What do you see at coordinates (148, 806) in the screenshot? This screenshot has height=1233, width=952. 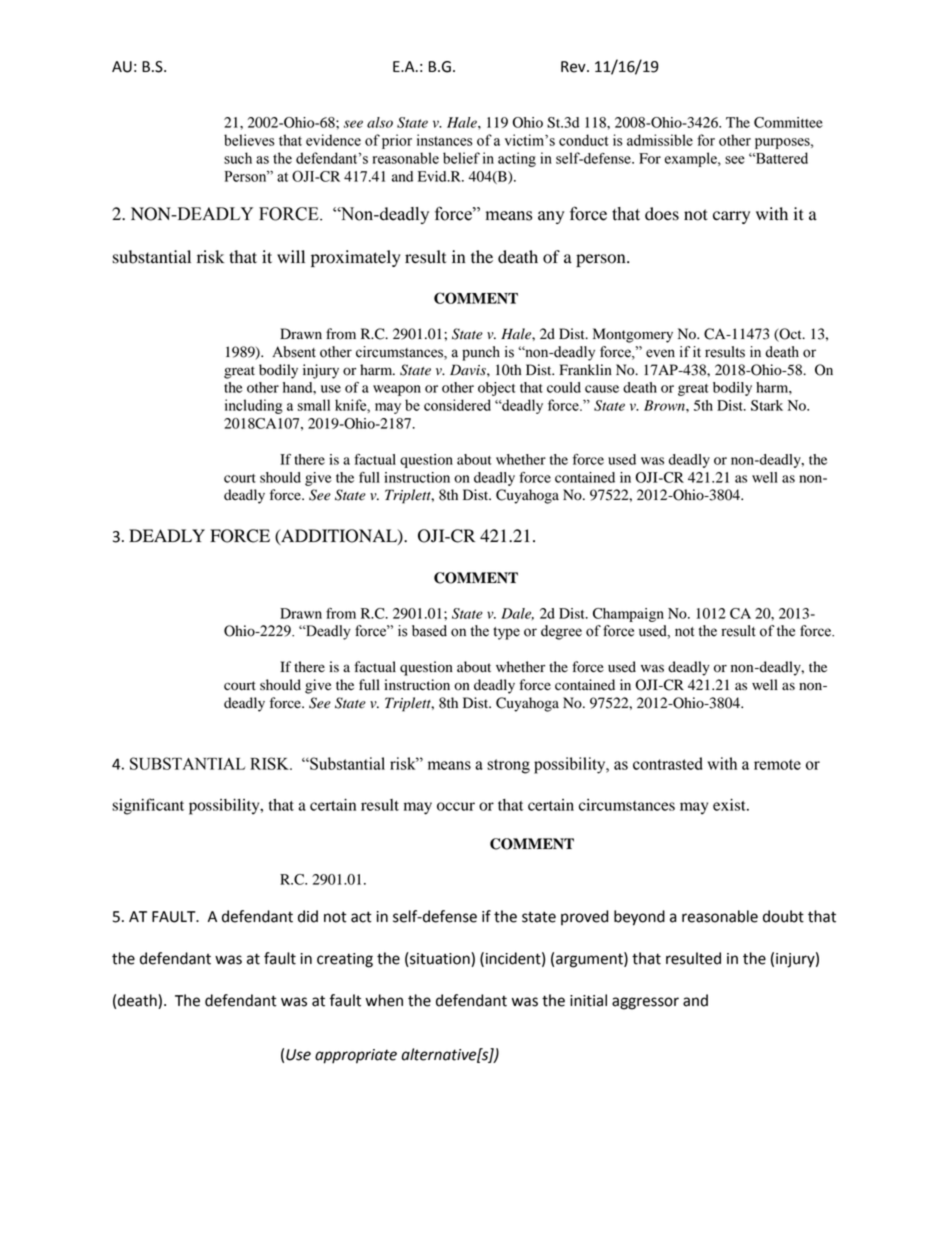 I see `significant` at bounding box center [148, 806].
